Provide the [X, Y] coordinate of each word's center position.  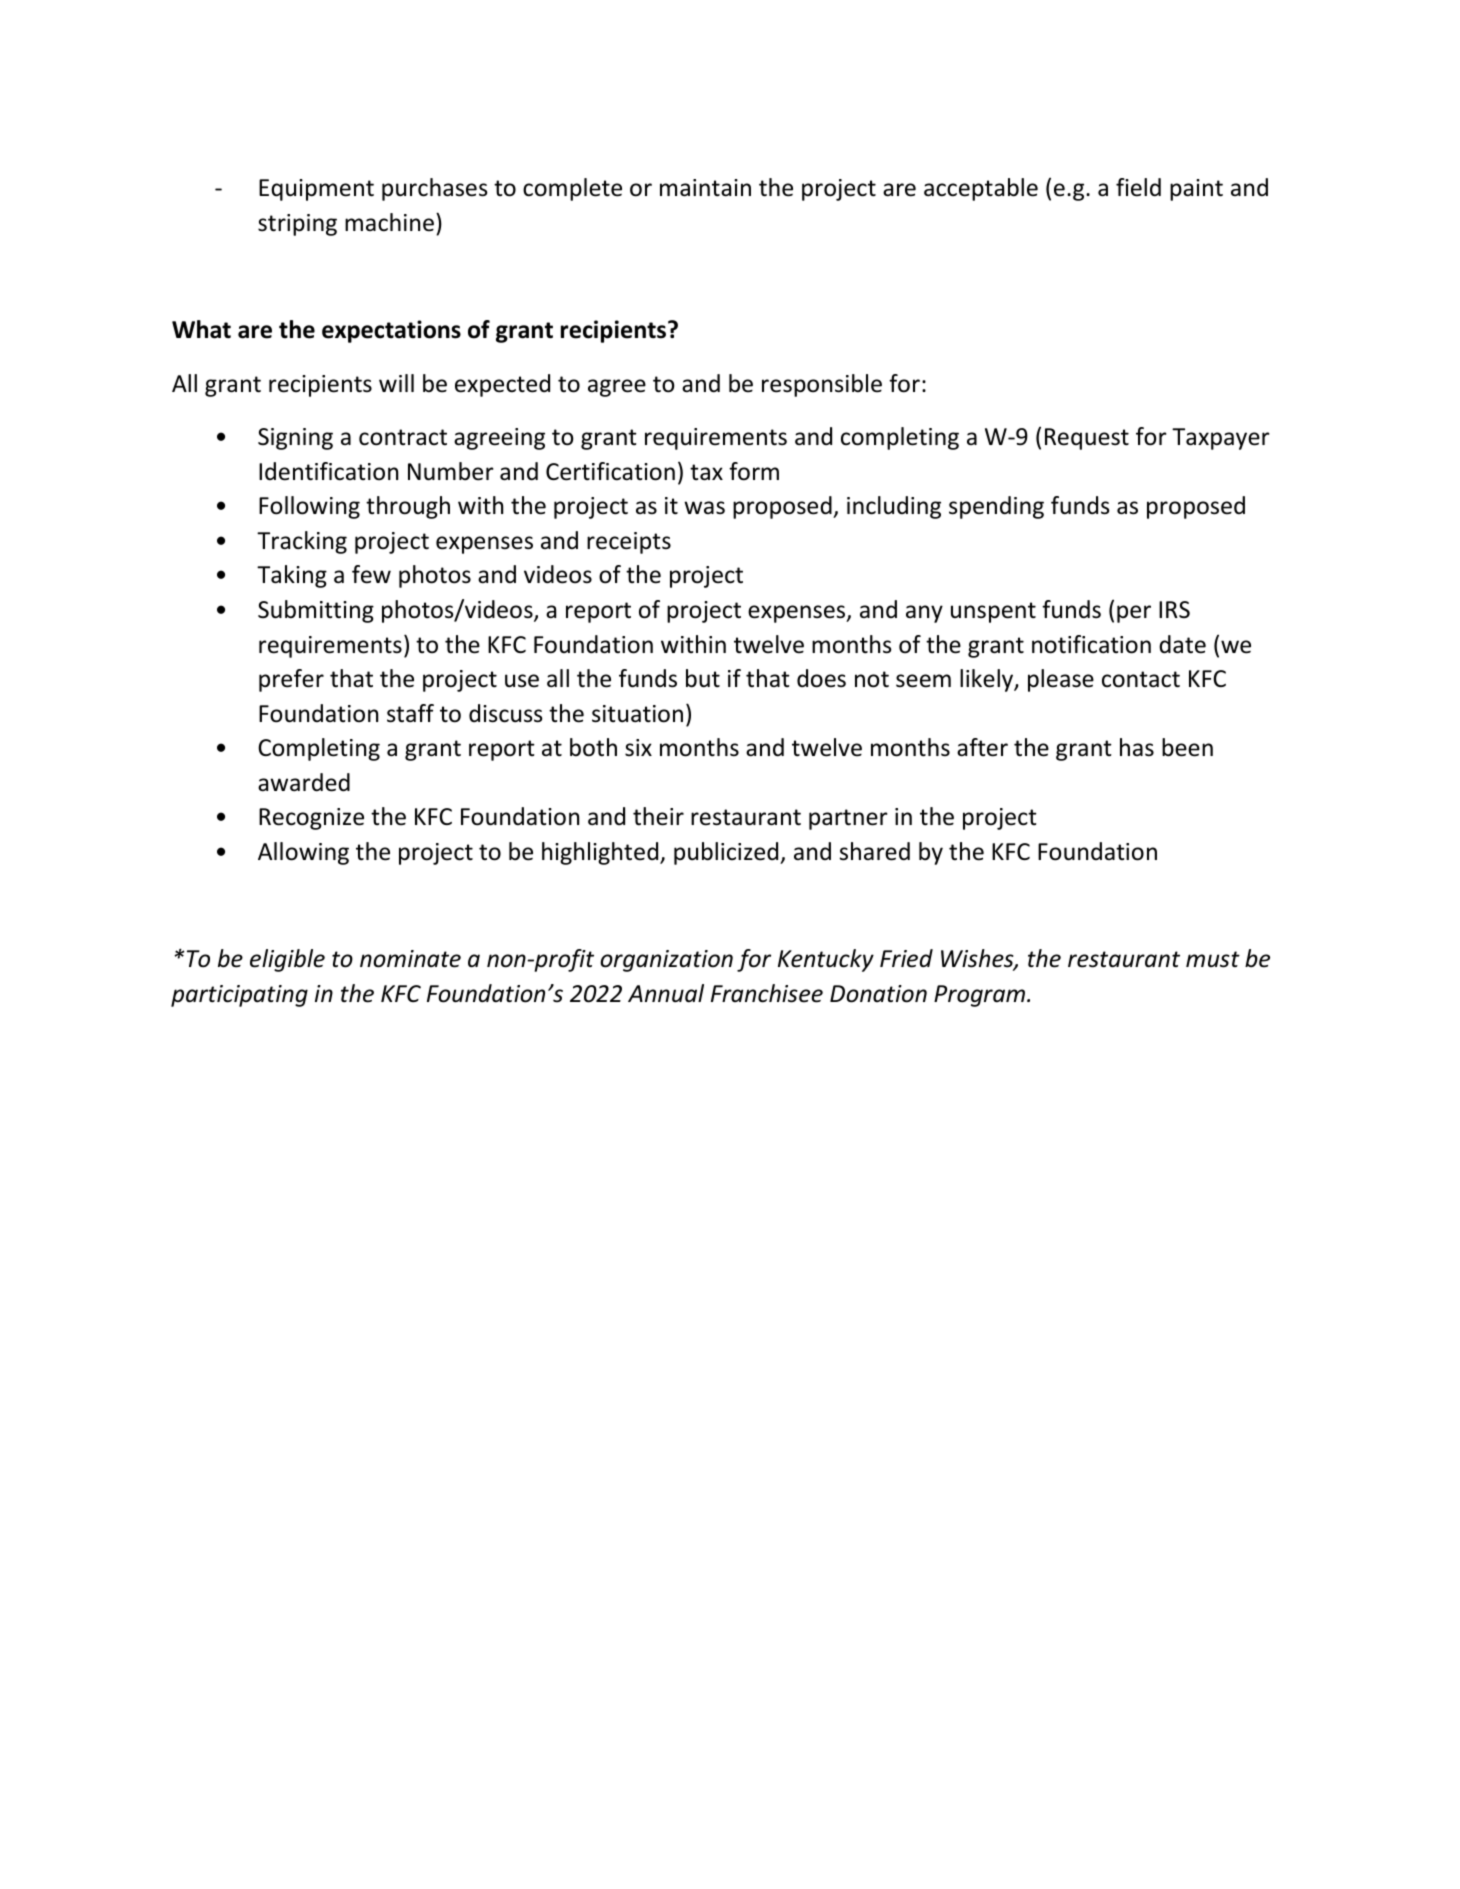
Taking [292, 576]
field [1138, 187]
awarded [304, 782]
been [1187, 747]
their [658, 816]
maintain [705, 188]
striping [297, 225]
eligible [287, 960]
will [396, 383]
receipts [629, 543]
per [1134, 614]
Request [1087, 439]
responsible [822, 385]
